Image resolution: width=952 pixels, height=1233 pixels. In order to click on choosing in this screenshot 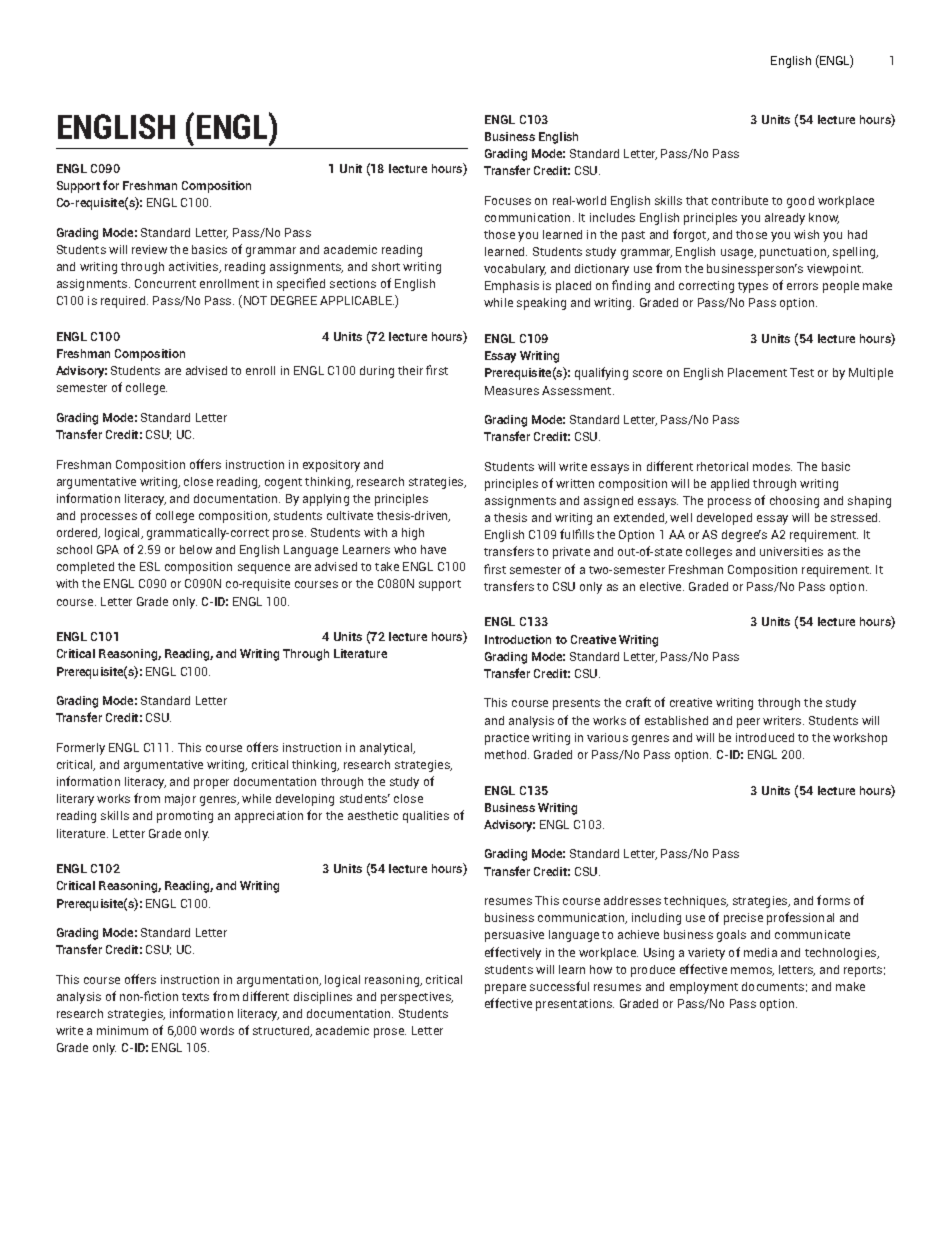, I will do `click(794, 502)`.
